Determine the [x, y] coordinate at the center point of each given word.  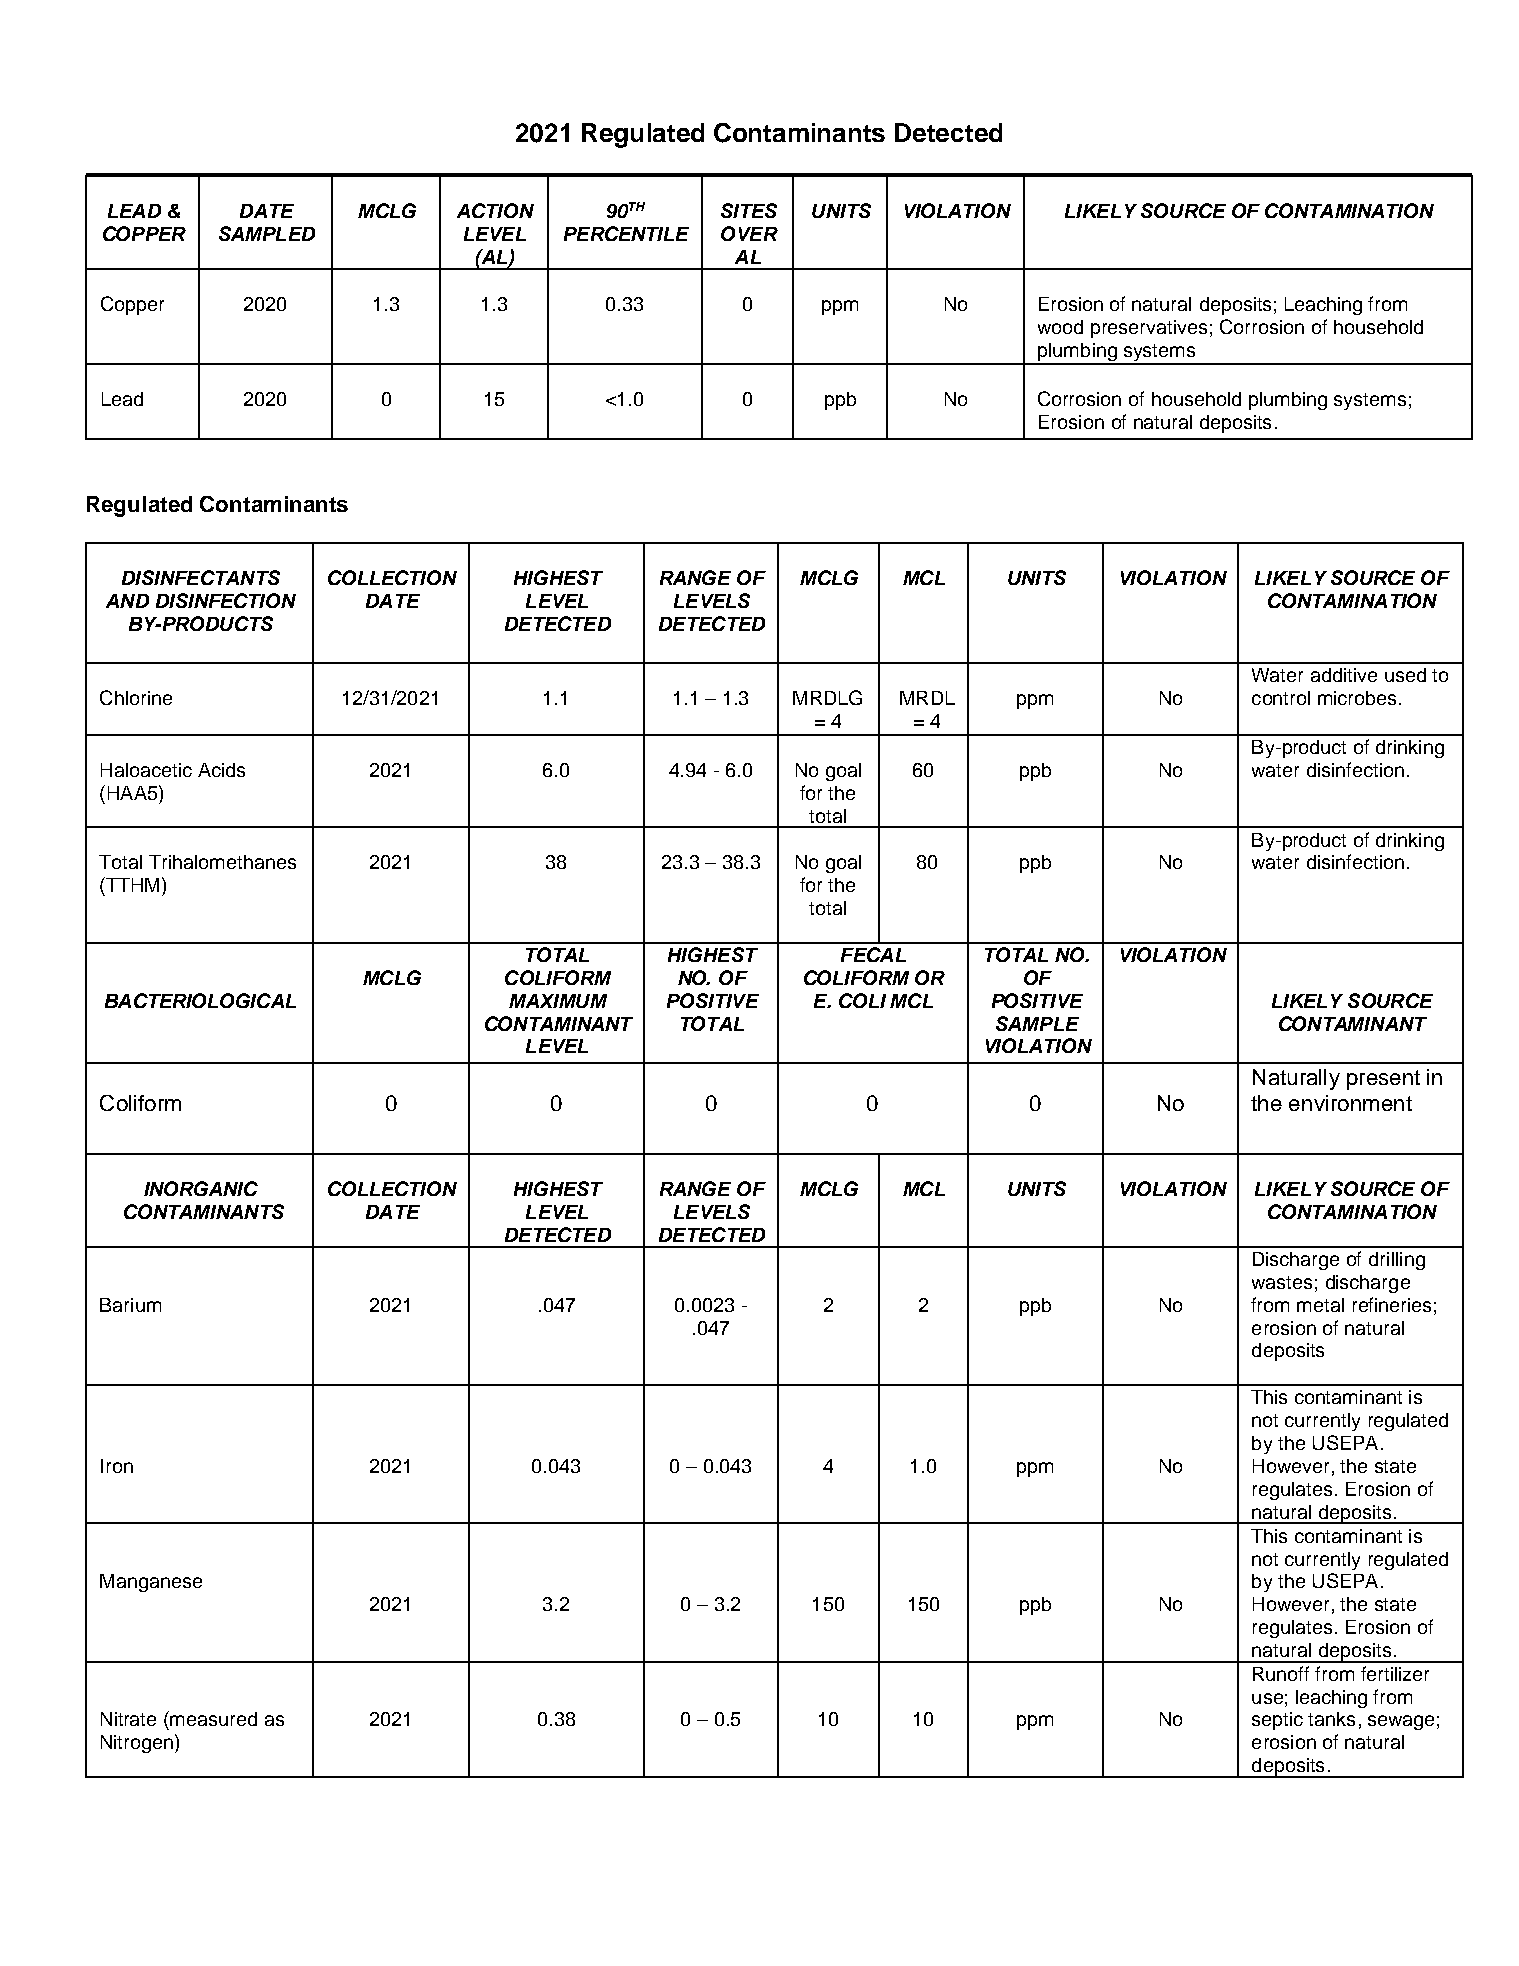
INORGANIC [201, 1188]
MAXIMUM [558, 1001]
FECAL [873, 954]
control [1281, 698]
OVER [749, 233]
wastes [1282, 1282]
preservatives [1149, 329]
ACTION [495, 210]
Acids [221, 770]
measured [213, 1719]
